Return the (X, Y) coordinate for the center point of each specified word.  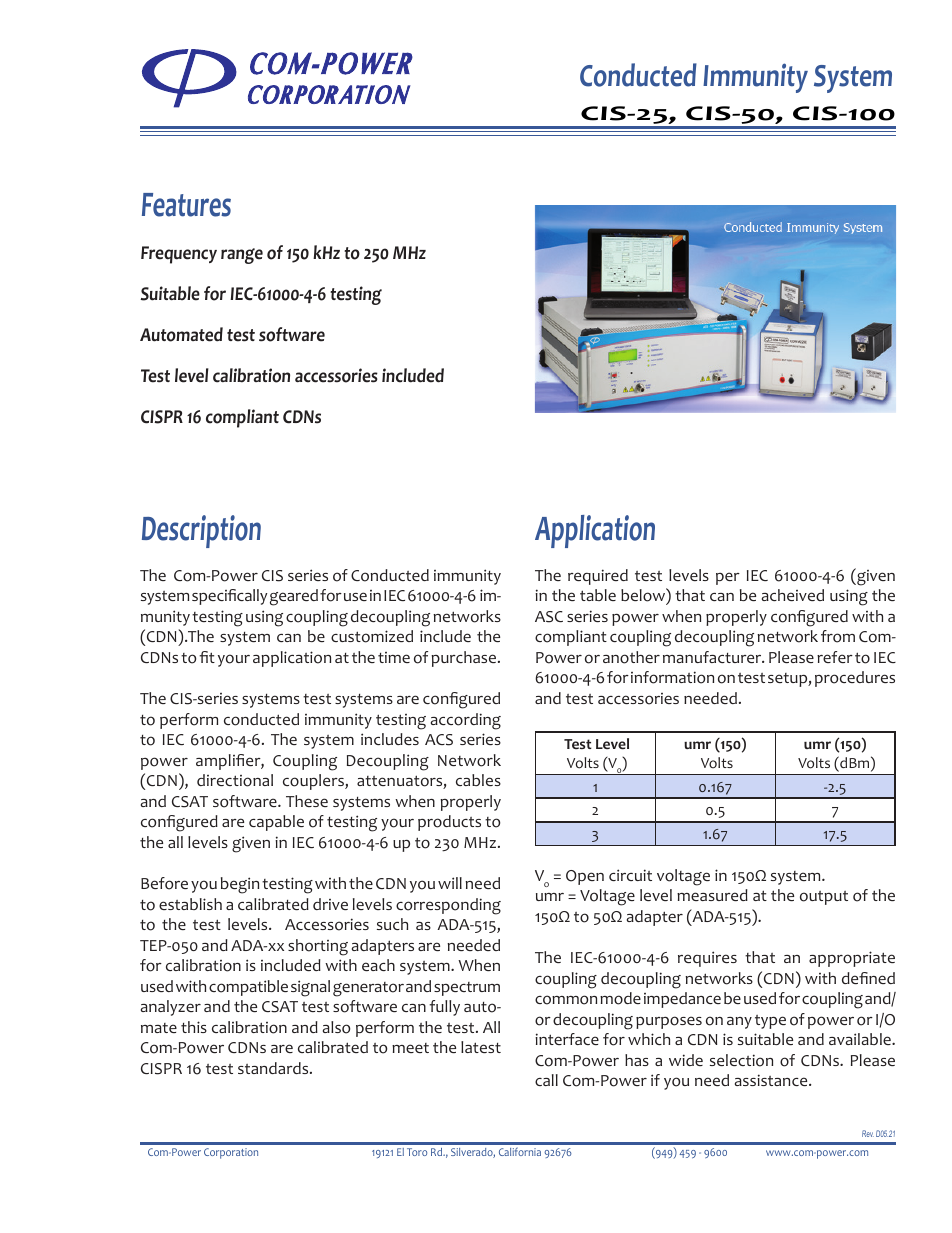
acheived (793, 595)
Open (585, 877)
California (520, 1151)
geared (294, 597)
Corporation (231, 1153)
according (466, 721)
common (566, 1000)
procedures (855, 679)
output (824, 898)
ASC (549, 617)
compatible (248, 988)
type (770, 1022)
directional (235, 780)
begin (240, 885)
